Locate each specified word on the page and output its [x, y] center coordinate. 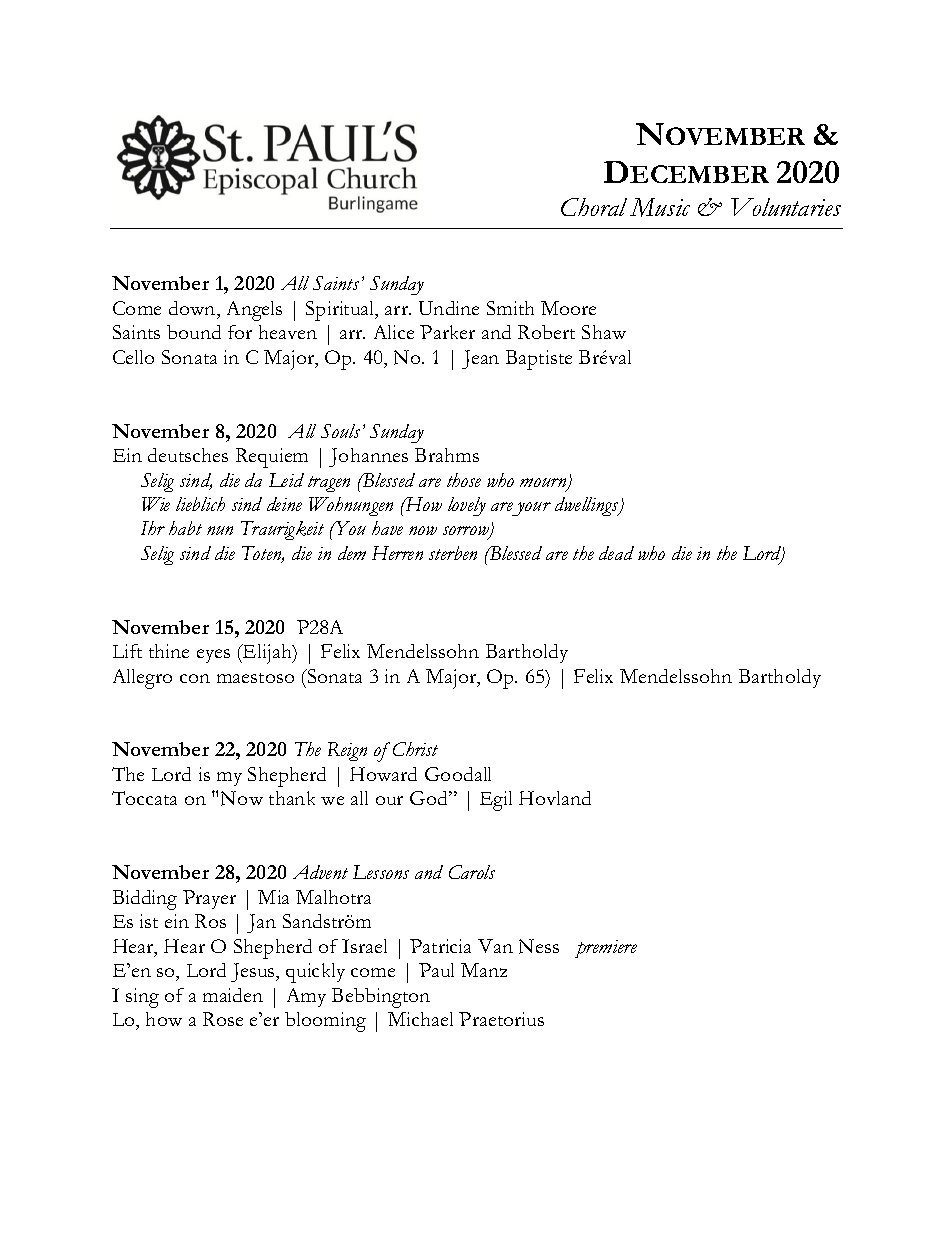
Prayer [209, 899]
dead [616, 553]
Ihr [153, 528]
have [387, 528]
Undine [449, 308]
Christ [415, 749]
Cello [133, 357]
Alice [394, 332]
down [193, 308]
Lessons [381, 872]
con [195, 678]
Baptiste [539, 360]
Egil [496, 801]
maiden [233, 995]
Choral [594, 207]
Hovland [555, 798]
